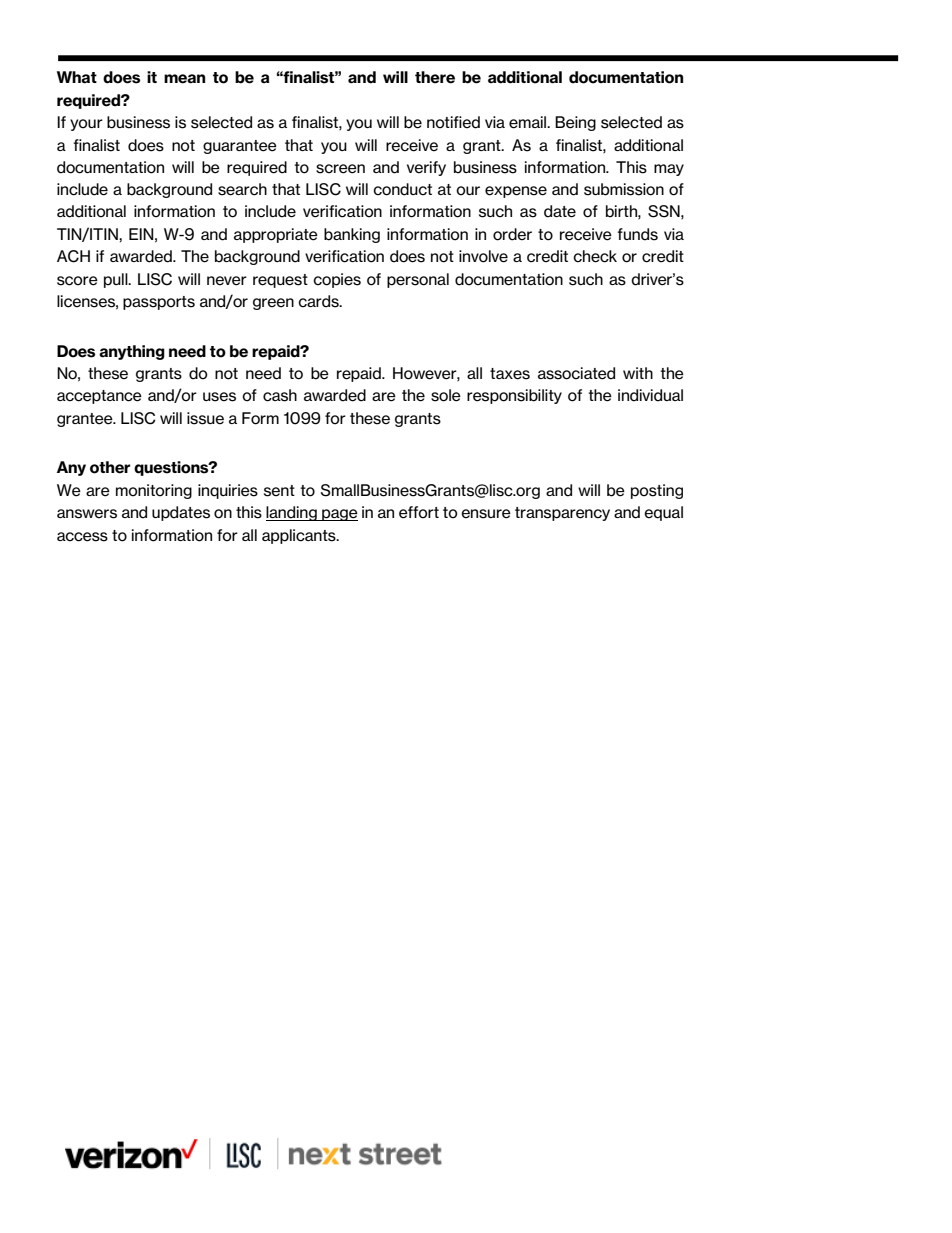 The width and height of the image is (952, 1233). I want to click on search, so click(242, 189).
